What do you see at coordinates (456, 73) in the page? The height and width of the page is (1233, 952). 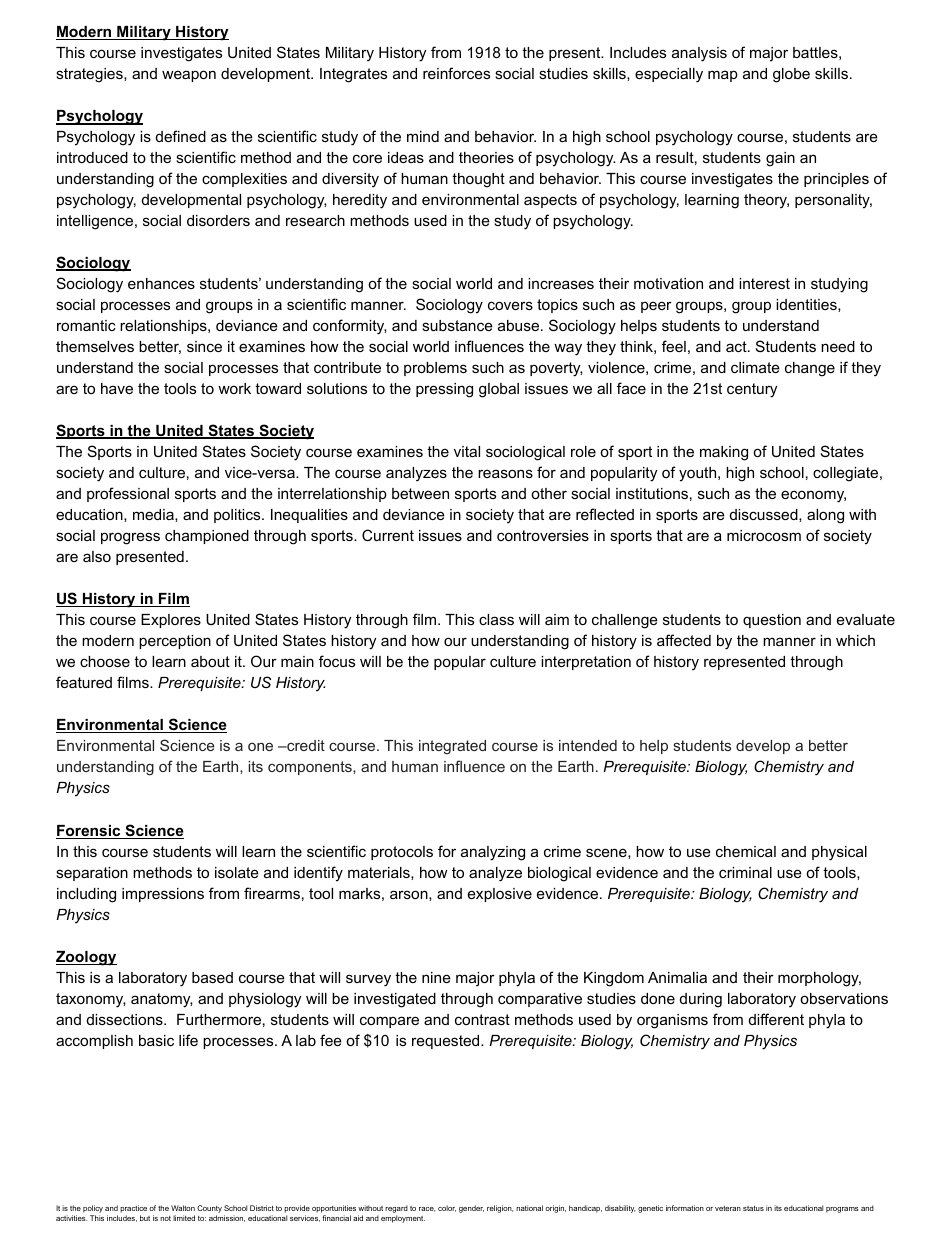 I see `reinforces` at bounding box center [456, 73].
